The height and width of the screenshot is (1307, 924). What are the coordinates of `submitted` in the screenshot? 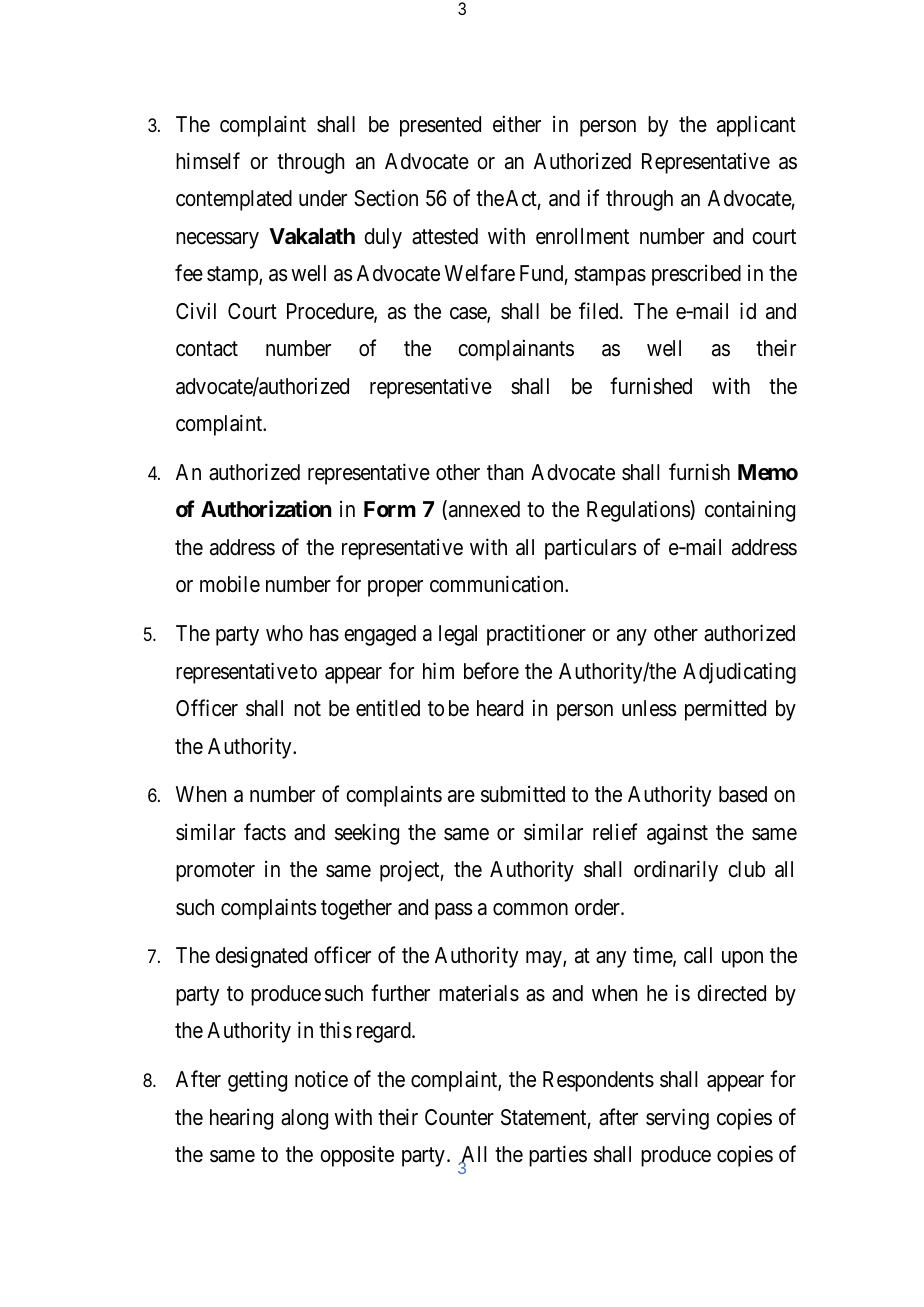 It's located at (523, 794).
